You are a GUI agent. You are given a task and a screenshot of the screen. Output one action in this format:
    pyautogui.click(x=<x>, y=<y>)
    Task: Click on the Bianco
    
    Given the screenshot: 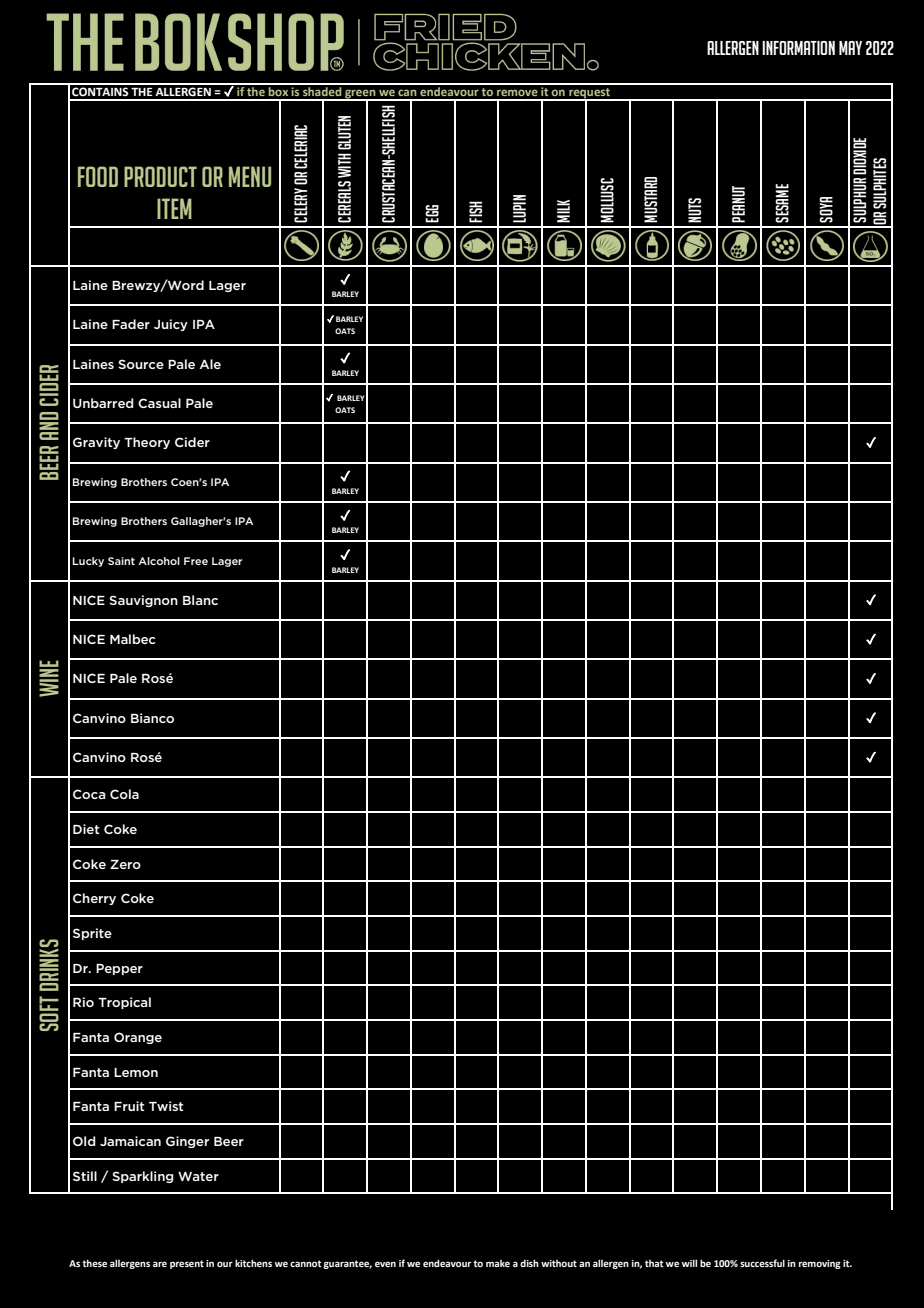 What is the action you would take?
    pyautogui.click(x=152, y=718)
